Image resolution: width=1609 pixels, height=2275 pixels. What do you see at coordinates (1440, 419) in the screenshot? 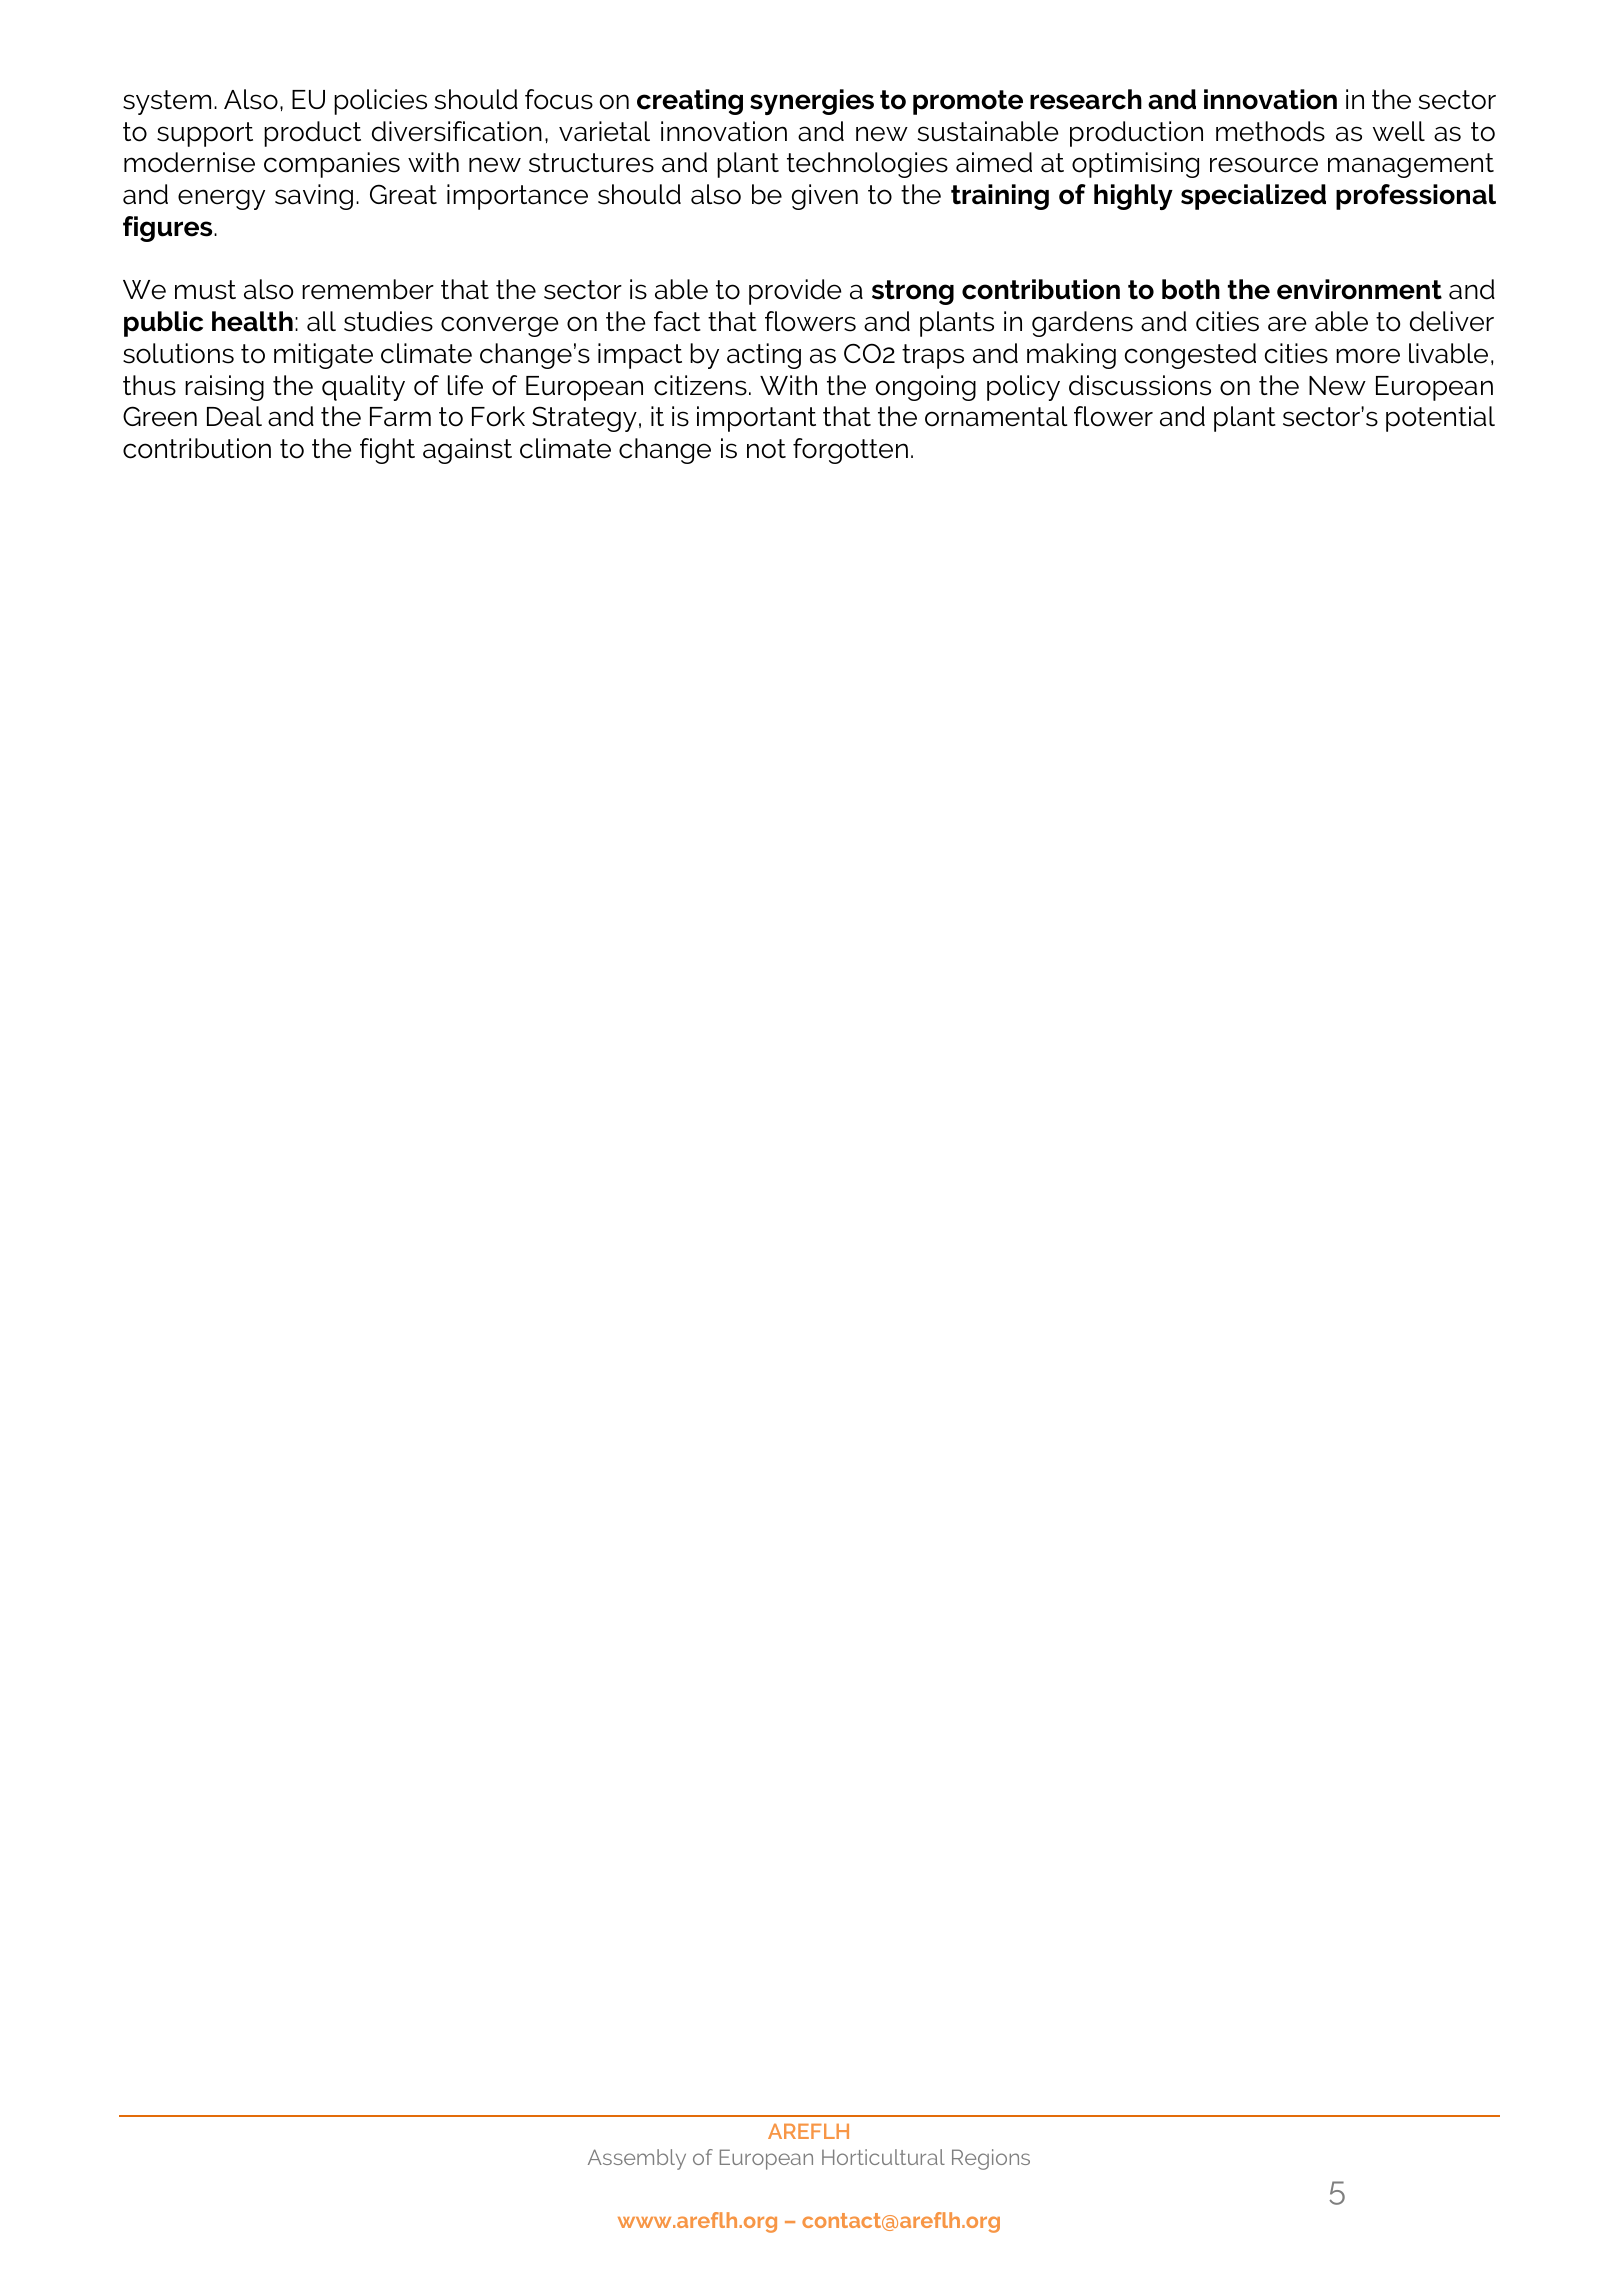
I see `potential` at bounding box center [1440, 419].
